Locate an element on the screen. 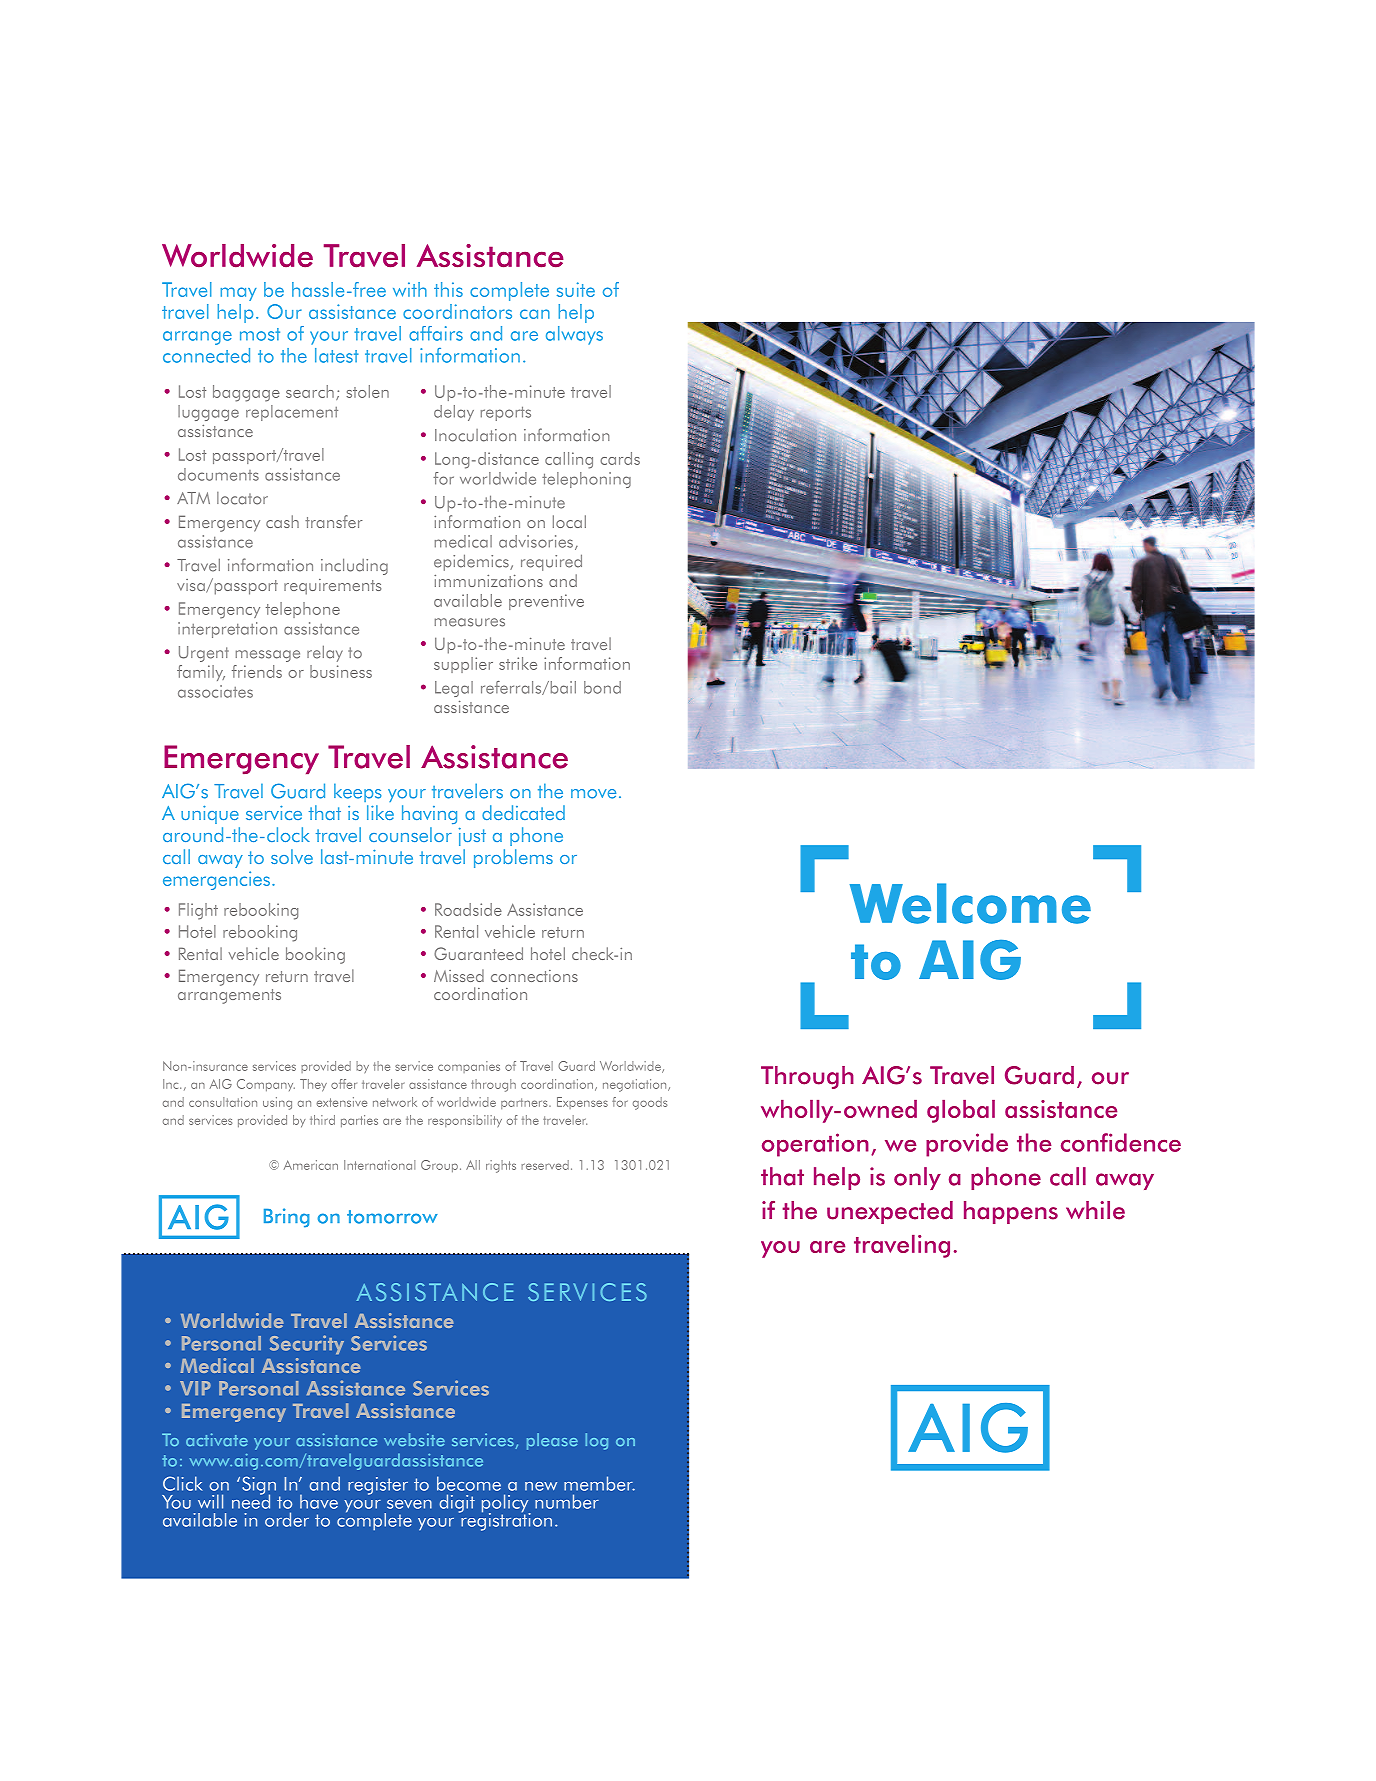  keeps is located at coordinates (358, 792).
